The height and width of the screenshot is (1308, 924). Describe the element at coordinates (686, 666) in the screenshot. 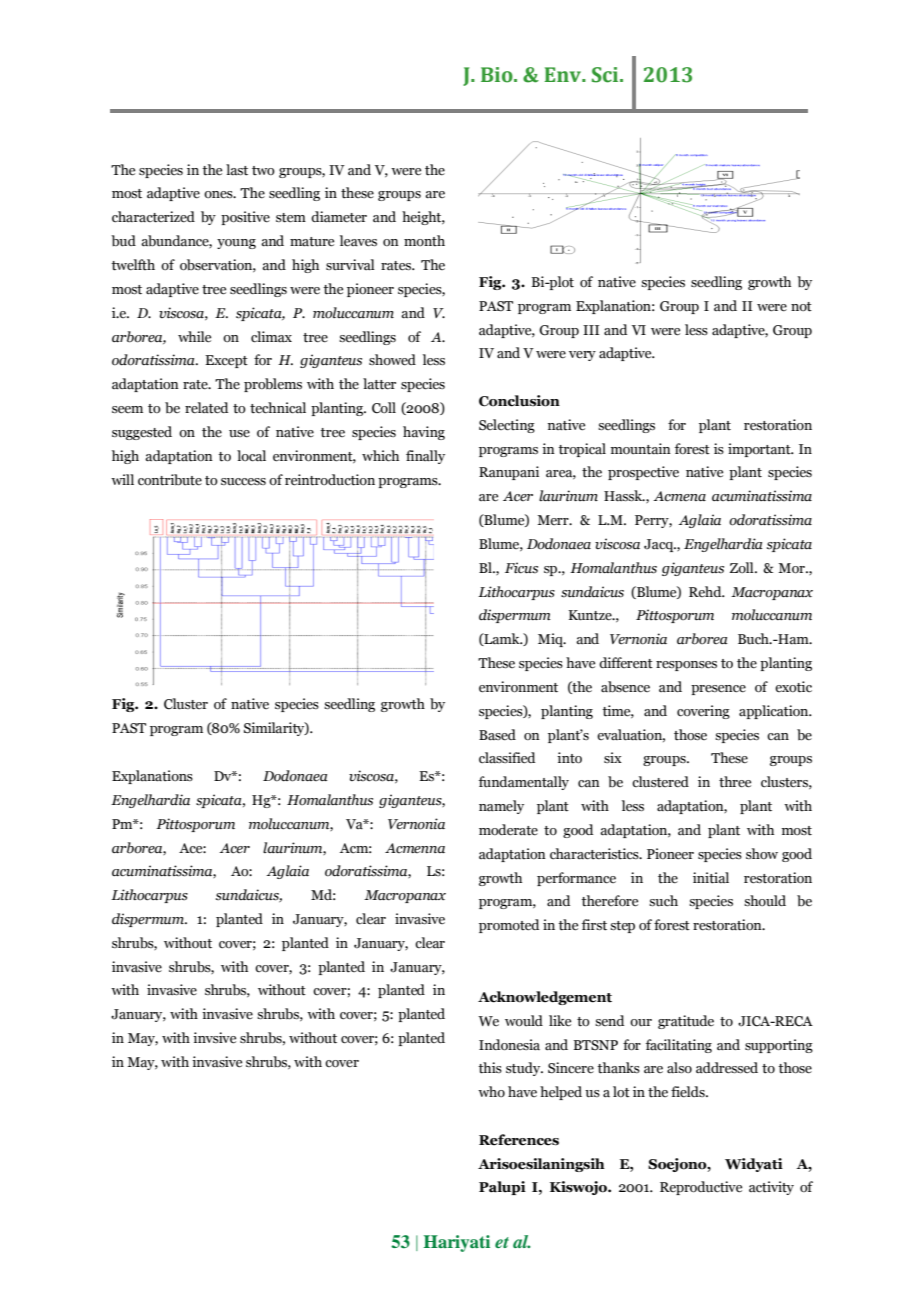

I see `responses` at that location.
